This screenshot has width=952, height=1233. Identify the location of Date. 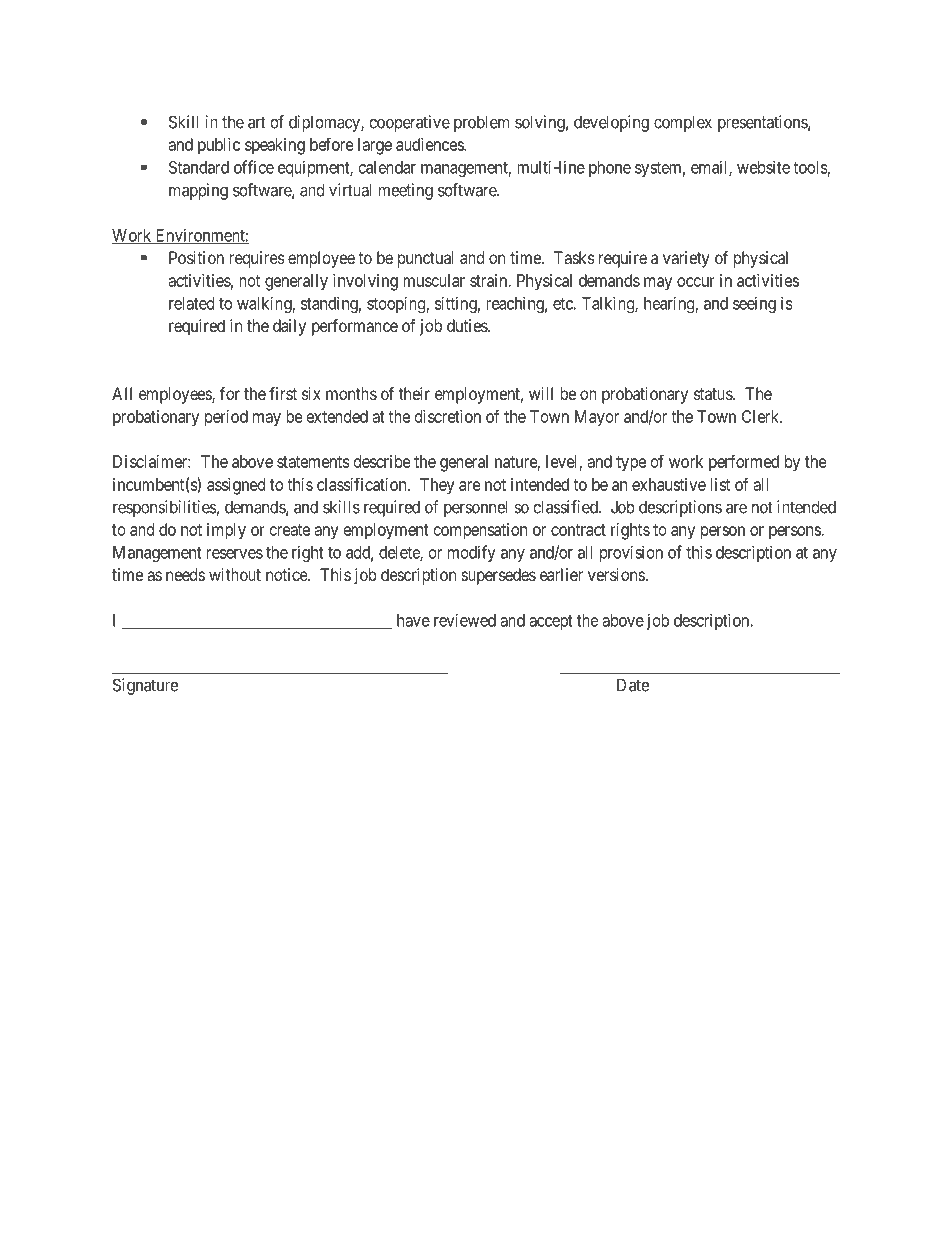
(633, 685).
